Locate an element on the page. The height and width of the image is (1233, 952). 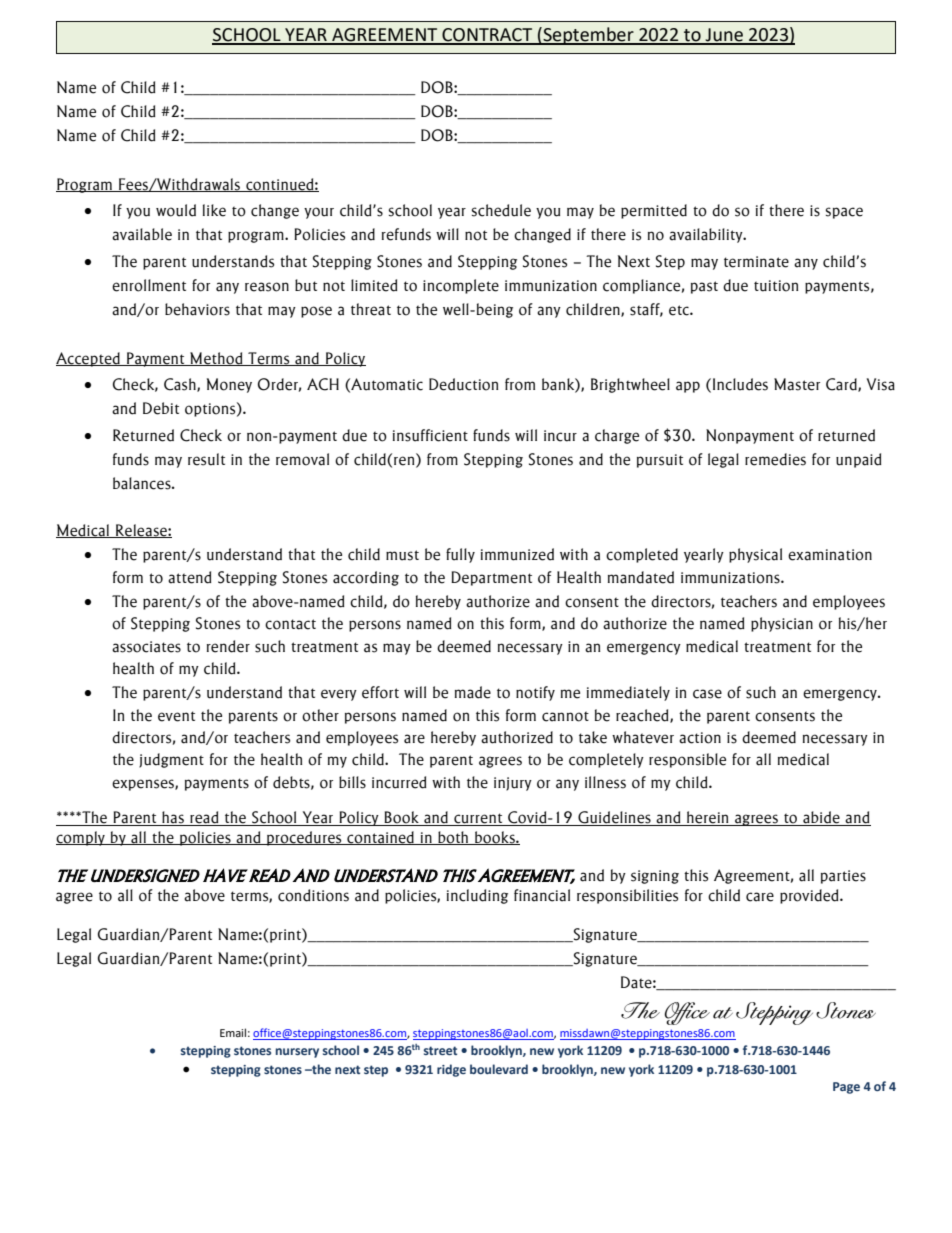
Page is located at coordinates (846, 1088).
